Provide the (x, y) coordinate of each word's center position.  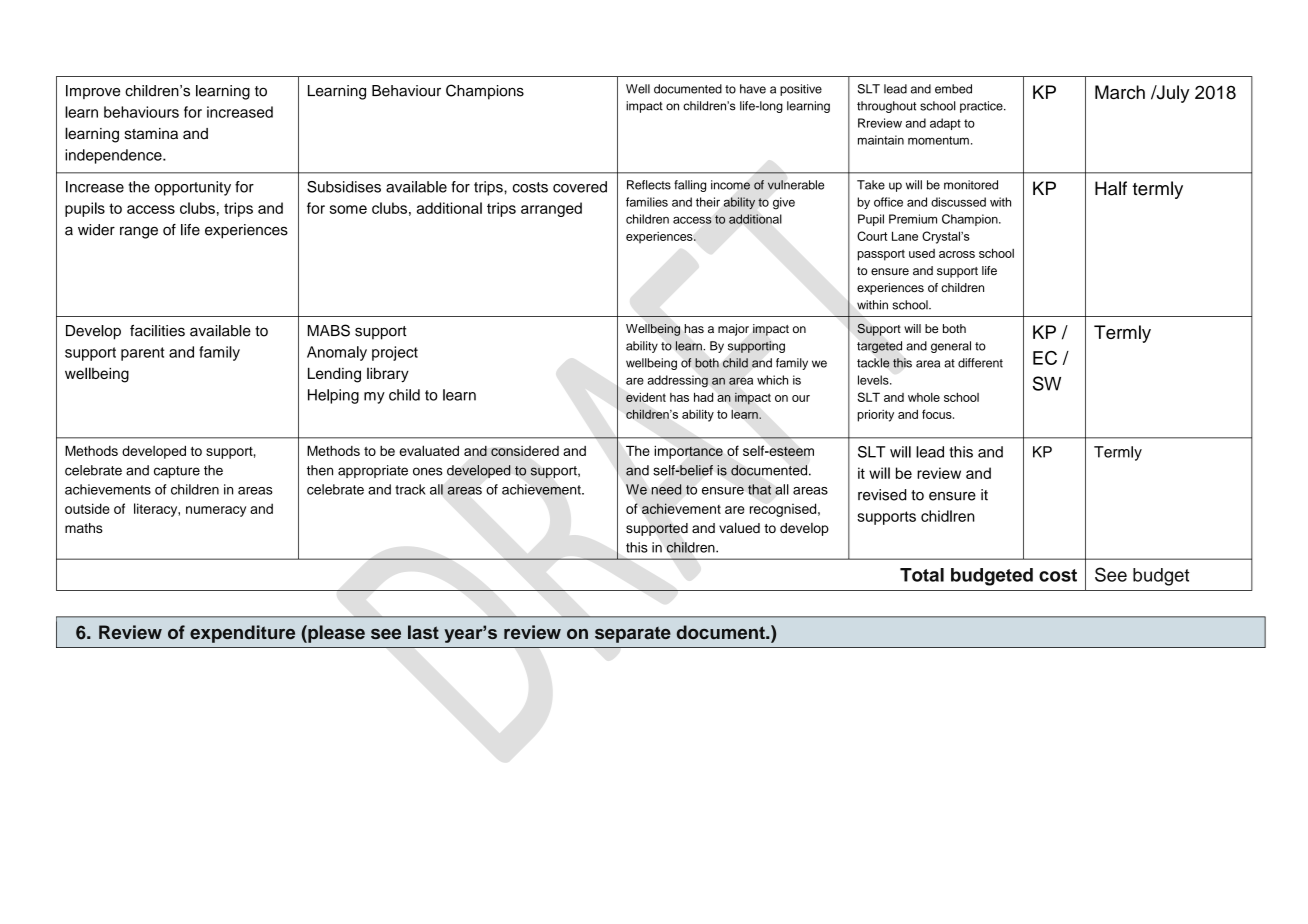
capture (177, 472)
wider (96, 230)
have (753, 89)
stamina (151, 134)
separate (633, 635)
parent (142, 354)
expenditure (242, 634)
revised (882, 495)
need (666, 489)
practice (982, 107)
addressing (678, 381)
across (957, 254)
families (647, 202)
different (980, 363)
